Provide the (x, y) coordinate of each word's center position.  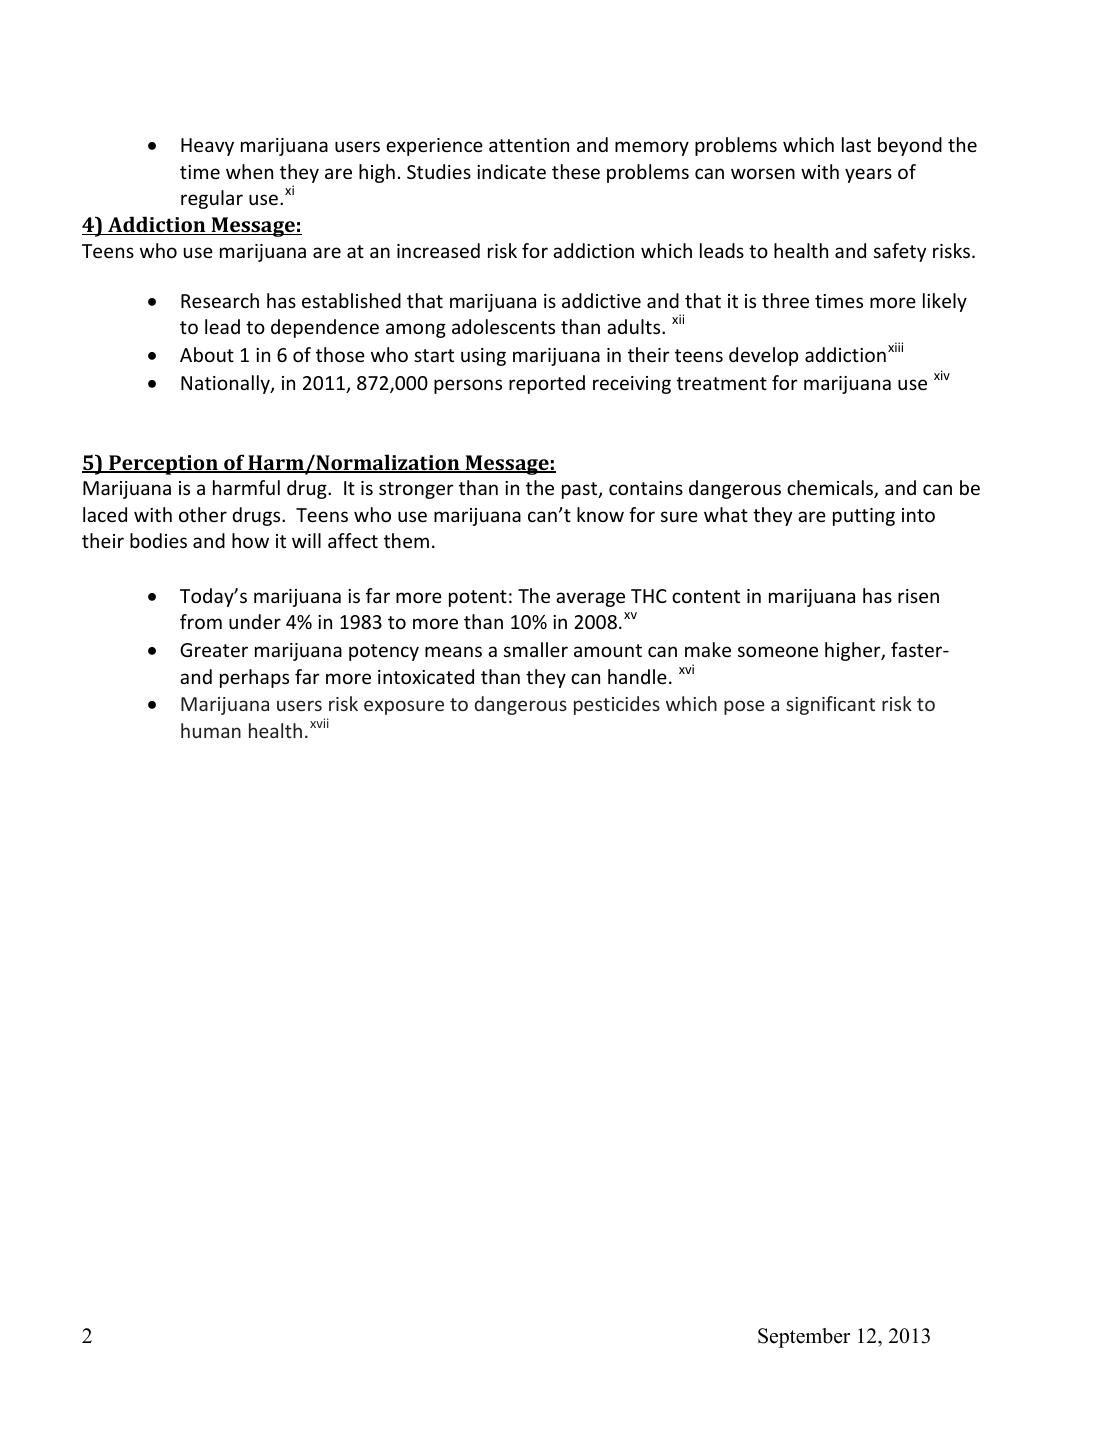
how (250, 540)
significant (830, 705)
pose (744, 707)
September (804, 1338)
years (868, 175)
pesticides (617, 705)
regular (212, 199)
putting (864, 517)
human (211, 730)
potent (478, 598)
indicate (511, 171)
